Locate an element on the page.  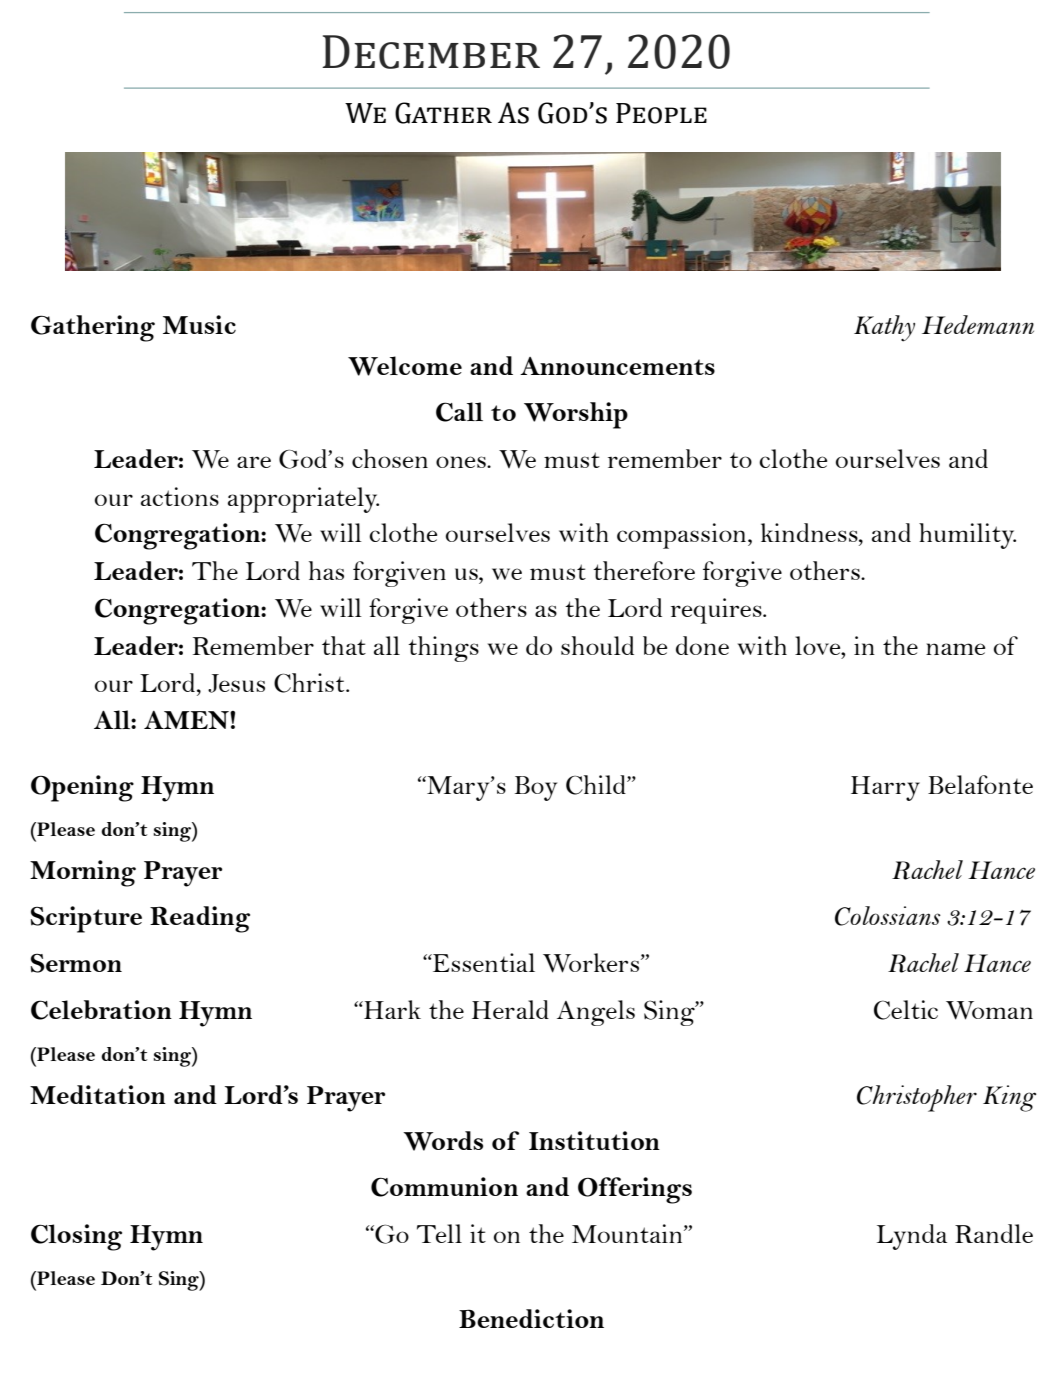
Kathy is located at coordinates (884, 328).
